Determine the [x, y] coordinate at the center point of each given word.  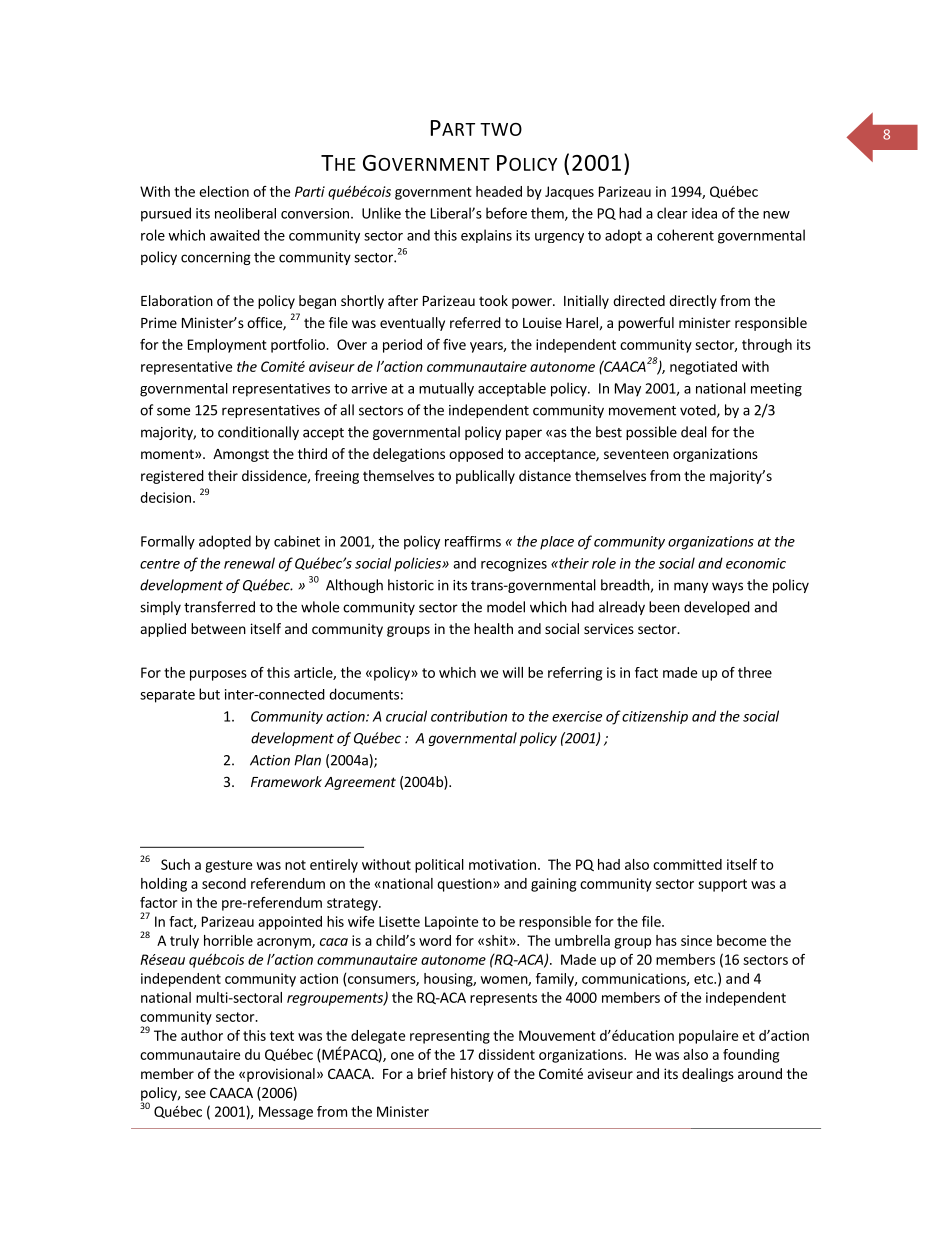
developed [717, 608]
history [472, 1075]
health [493, 628]
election [224, 191]
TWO [501, 129]
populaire [708, 1037]
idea [704, 213]
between [218, 628]
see [195, 1094]
